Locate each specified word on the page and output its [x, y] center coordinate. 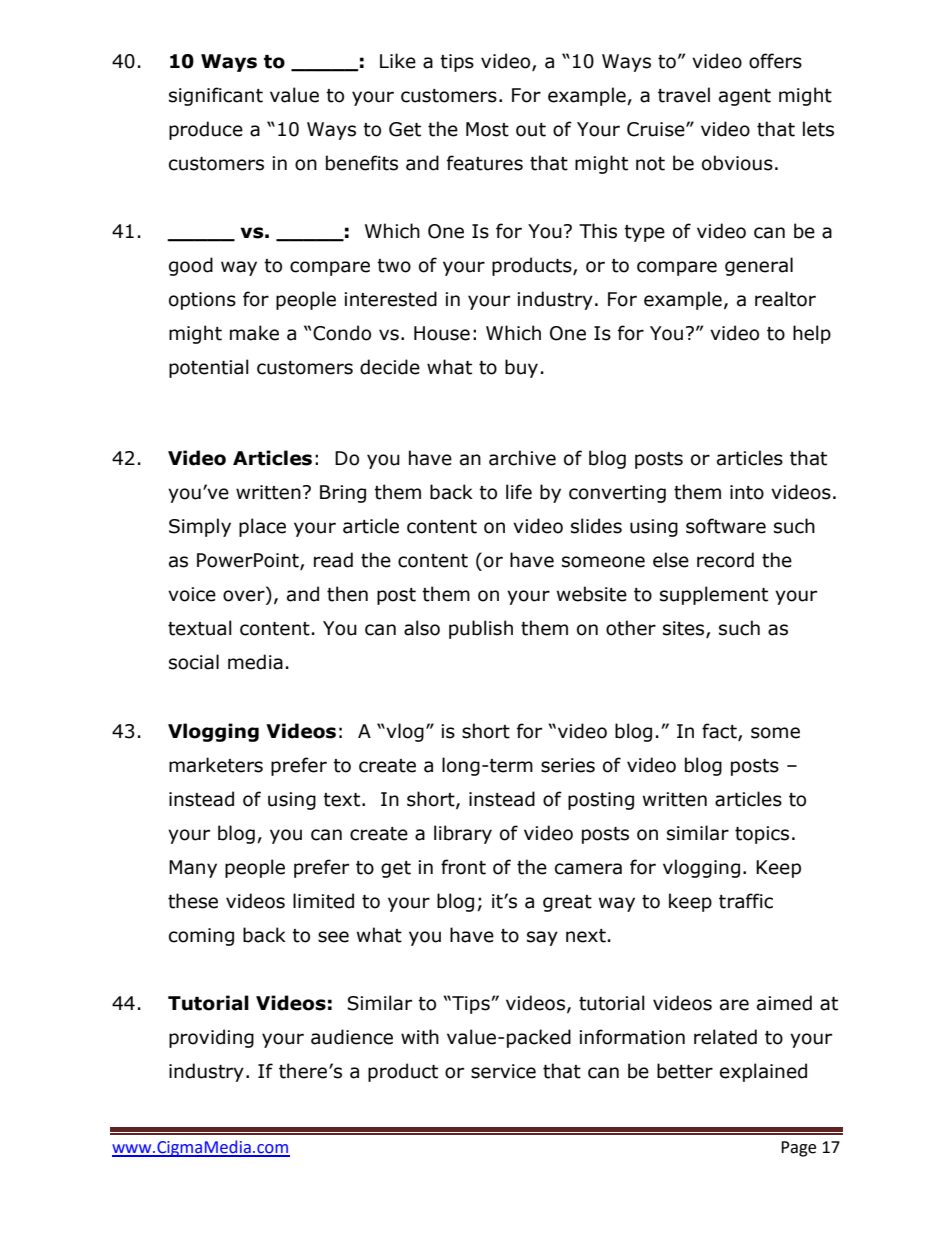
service [503, 1071]
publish [481, 629]
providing [211, 1038]
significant [216, 96]
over [245, 597]
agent [745, 97]
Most [487, 129]
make [254, 333]
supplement [714, 595]
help [812, 334]
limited [323, 901]
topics [762, 835]
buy [521, 368]
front [463, 867]
